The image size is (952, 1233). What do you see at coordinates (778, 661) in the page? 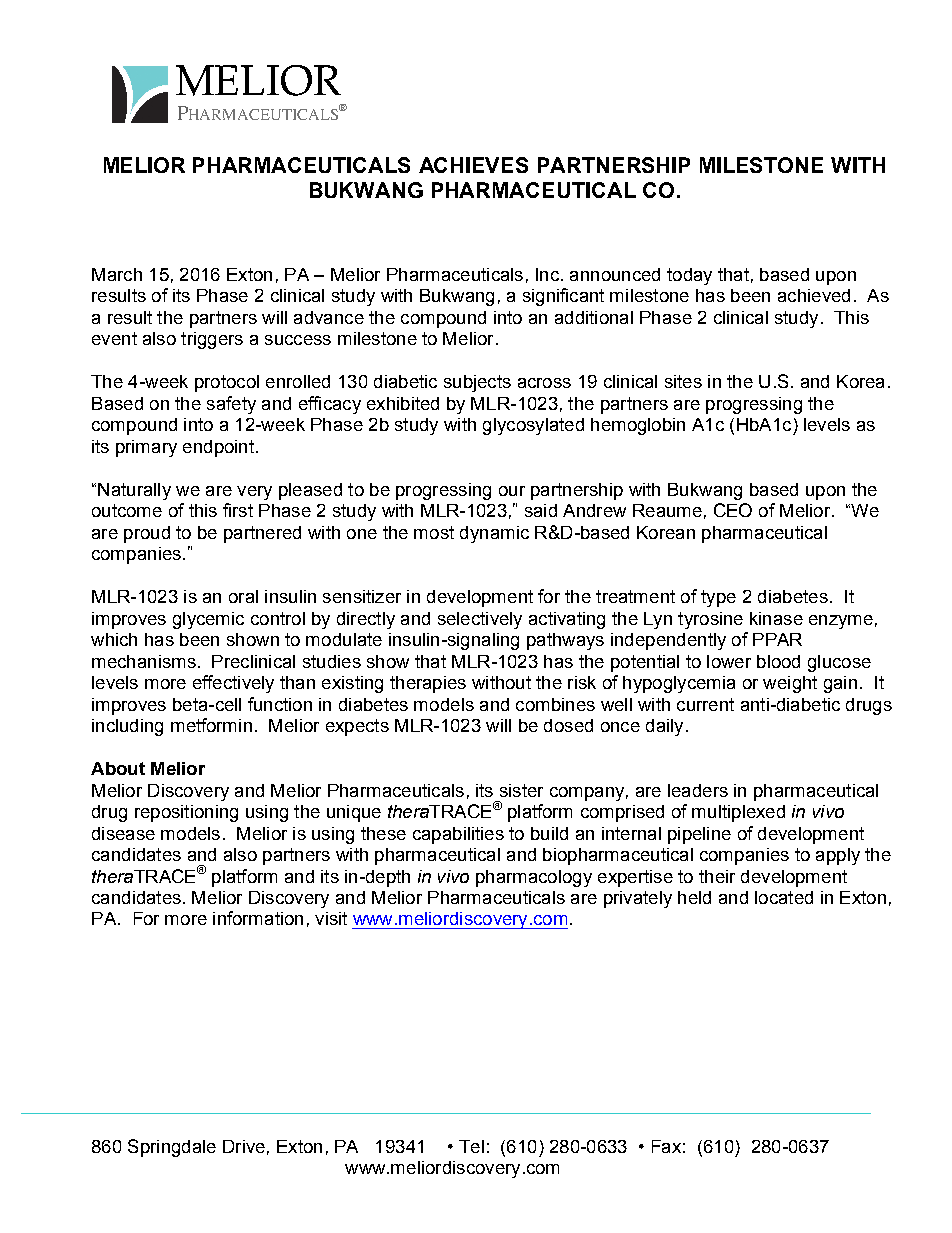
I see `blood` at bounding box center [778, 661].
